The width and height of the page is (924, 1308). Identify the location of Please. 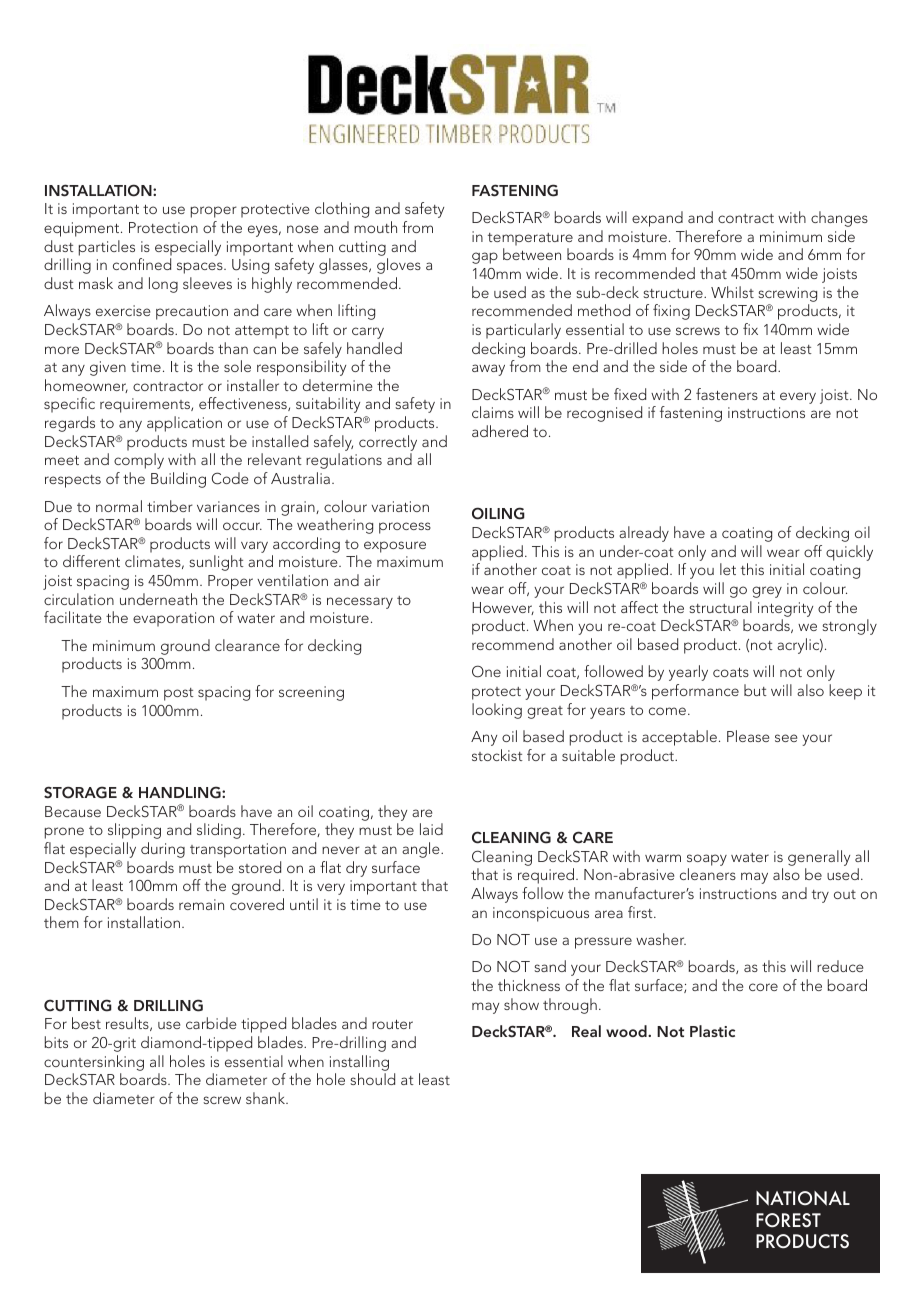
(748, 736).
